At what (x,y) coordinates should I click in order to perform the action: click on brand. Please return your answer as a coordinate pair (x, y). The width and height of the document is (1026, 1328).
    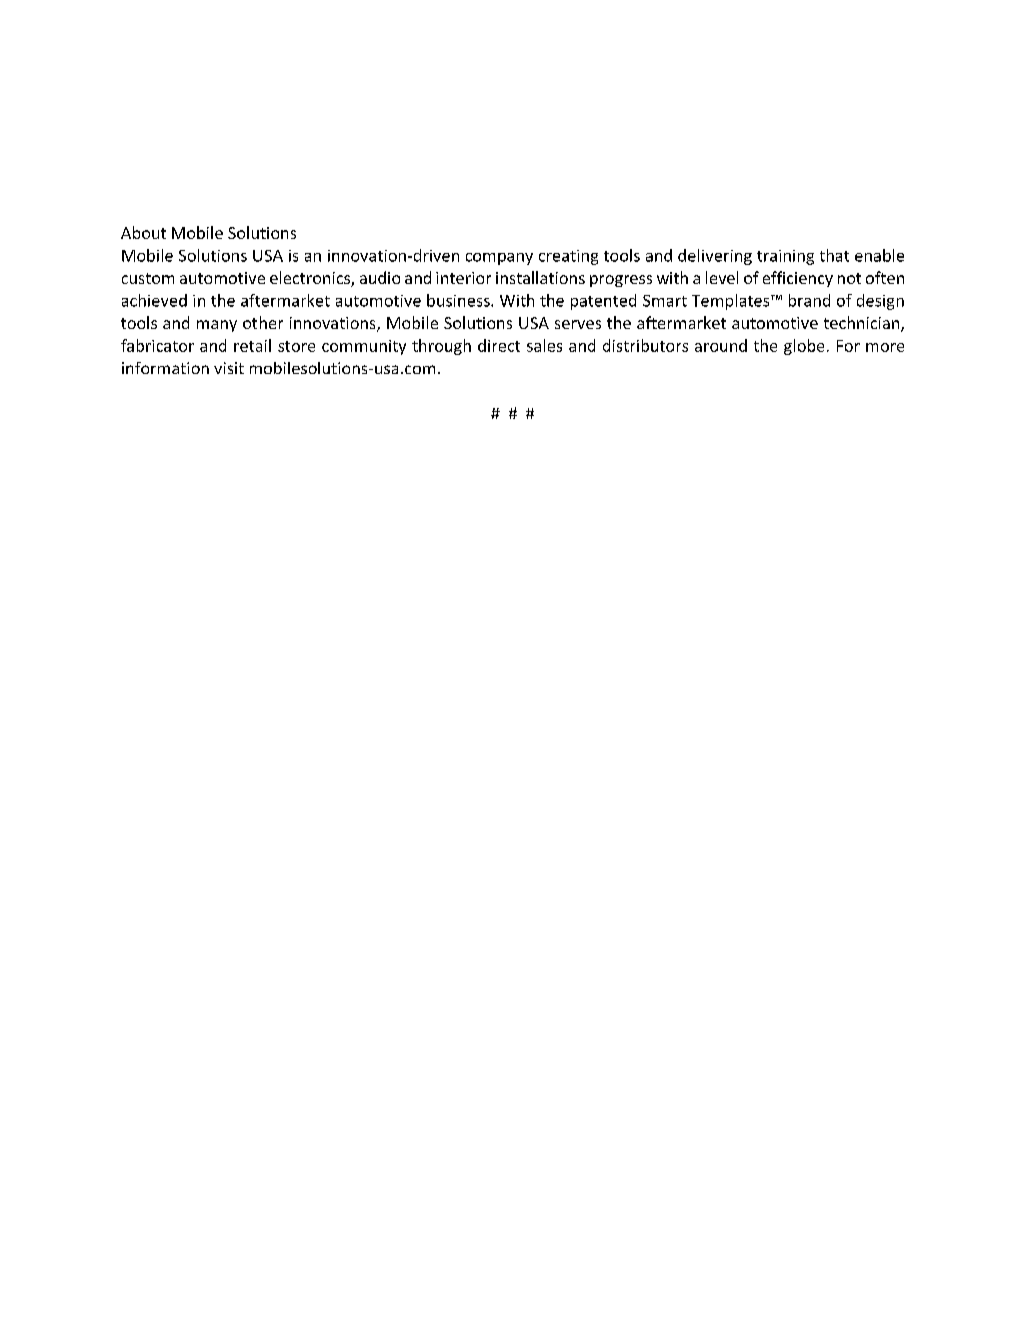
    Looking at the image, I should click on (809, 300).
